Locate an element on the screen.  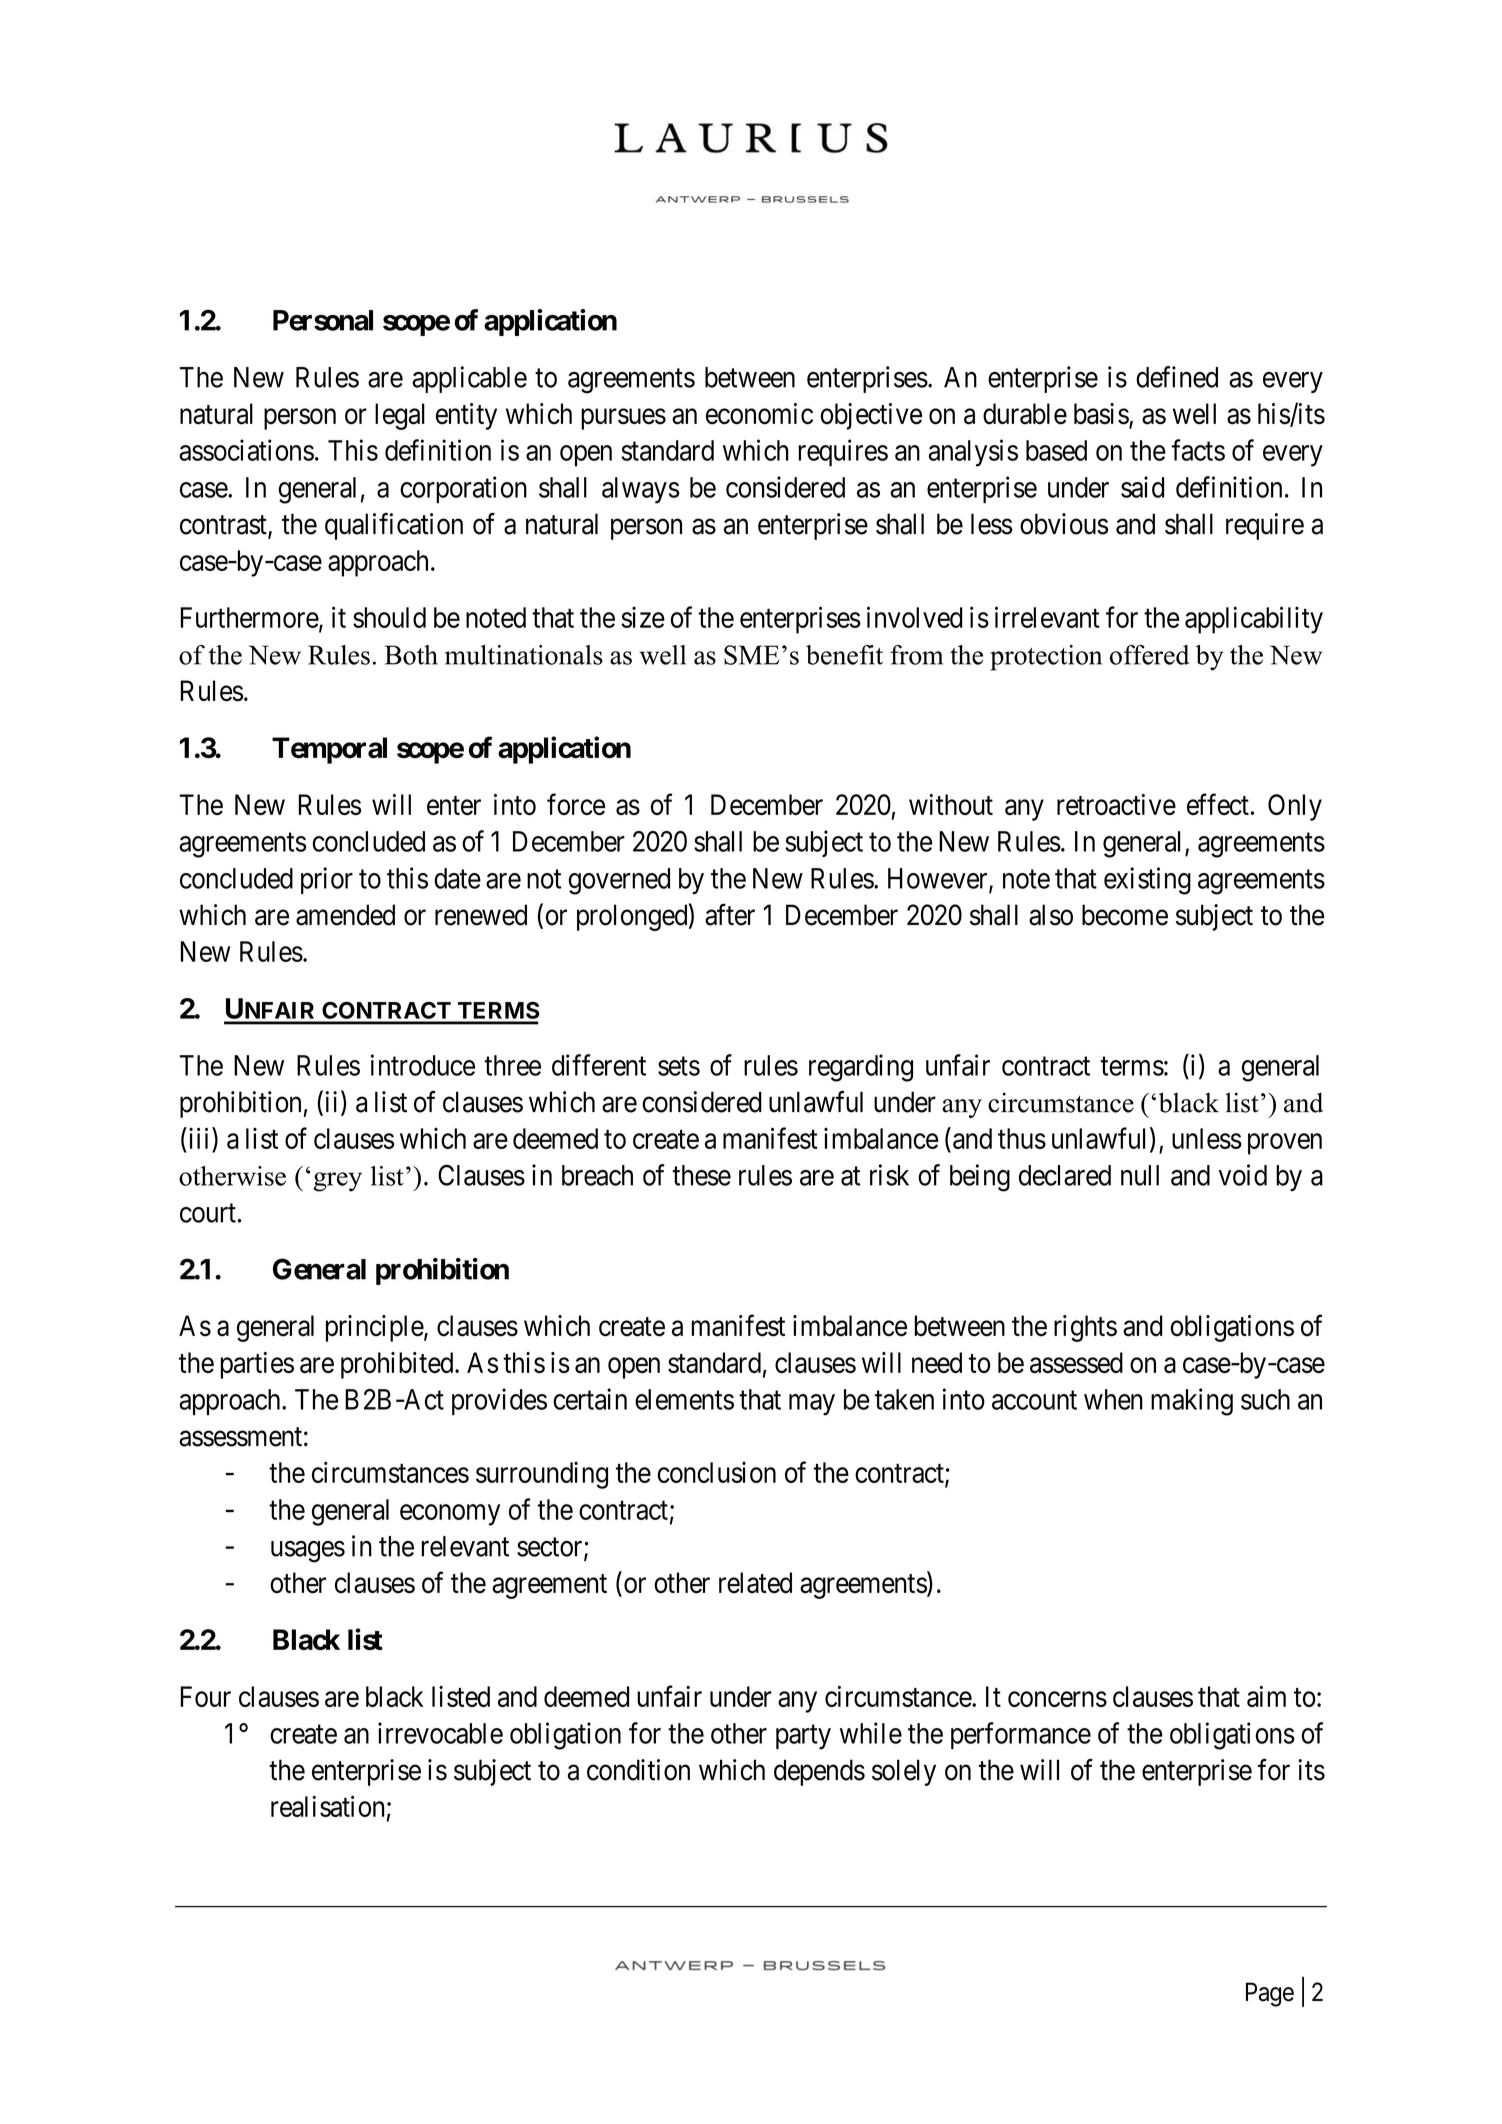
null is located at coordinates (1140, 1175).
